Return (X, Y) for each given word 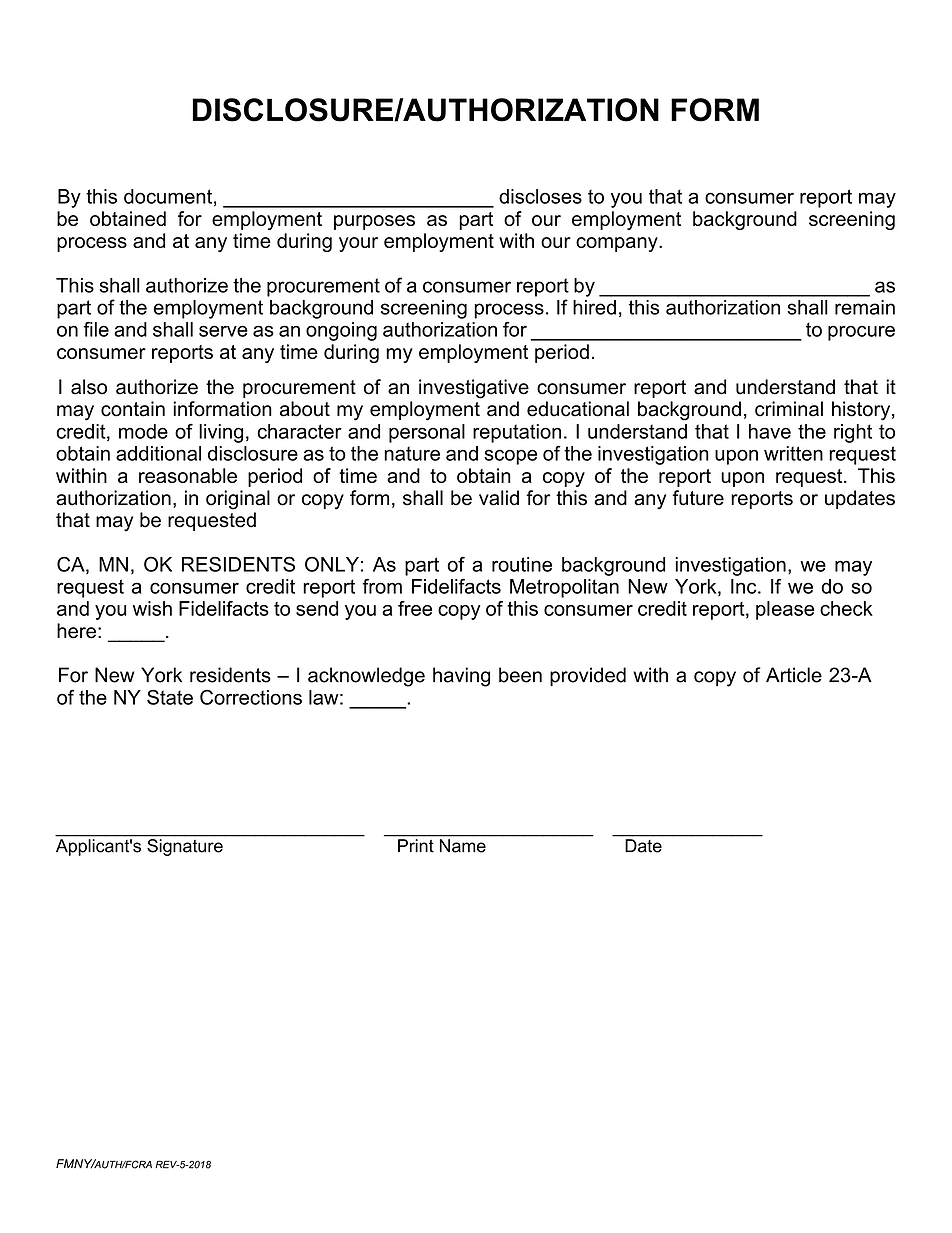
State (170, 697)
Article (794, 675)
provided (588, 676)
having (461, 677)
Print (416, 845)
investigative (474, 389)
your (358, 244)
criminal (789, 409)
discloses (540, 196)
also (89, 387)
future (698, 498)
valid (499, 498)
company (618, 244)
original (238, 500)
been (520, 675)
